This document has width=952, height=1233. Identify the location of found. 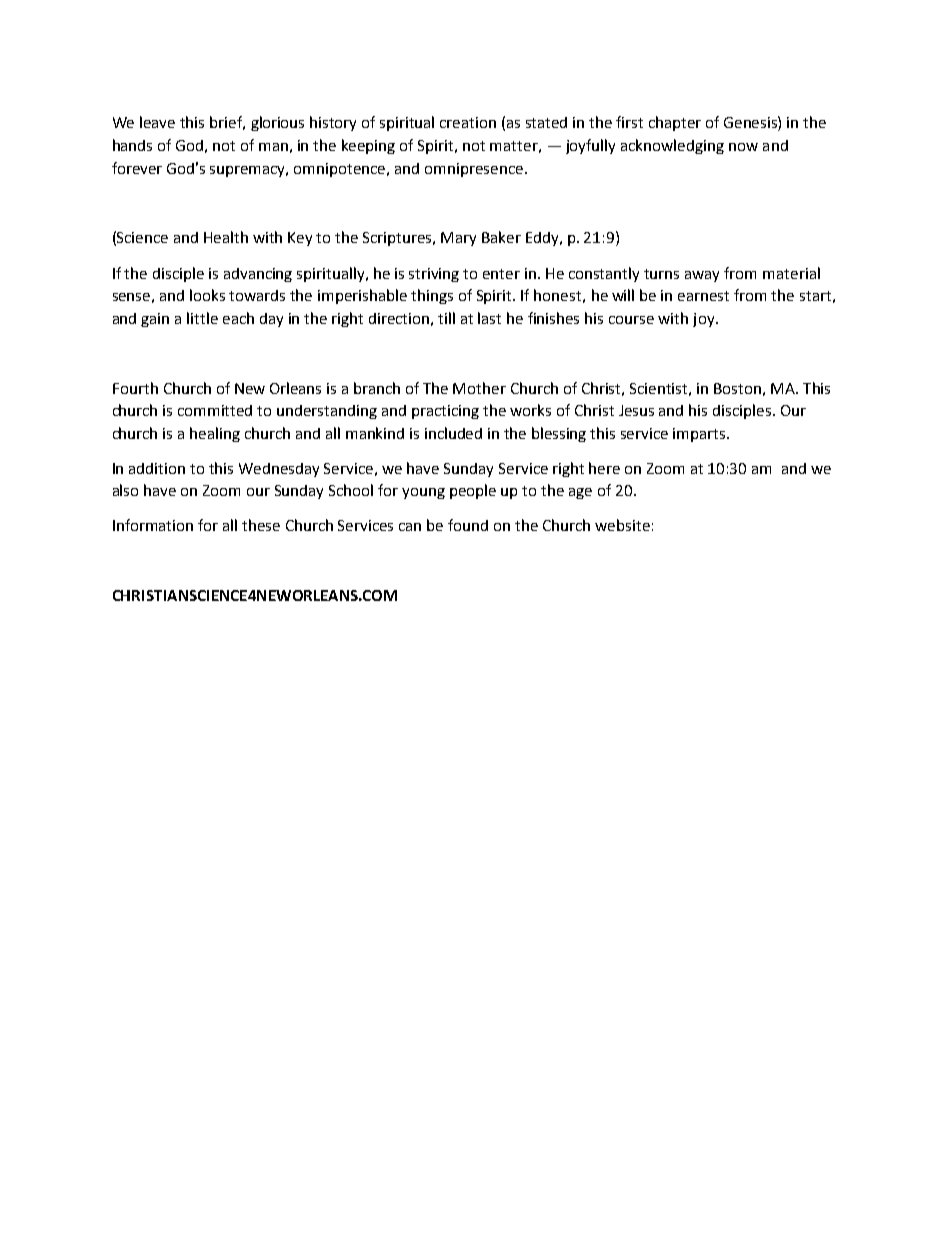
(468, 525).
